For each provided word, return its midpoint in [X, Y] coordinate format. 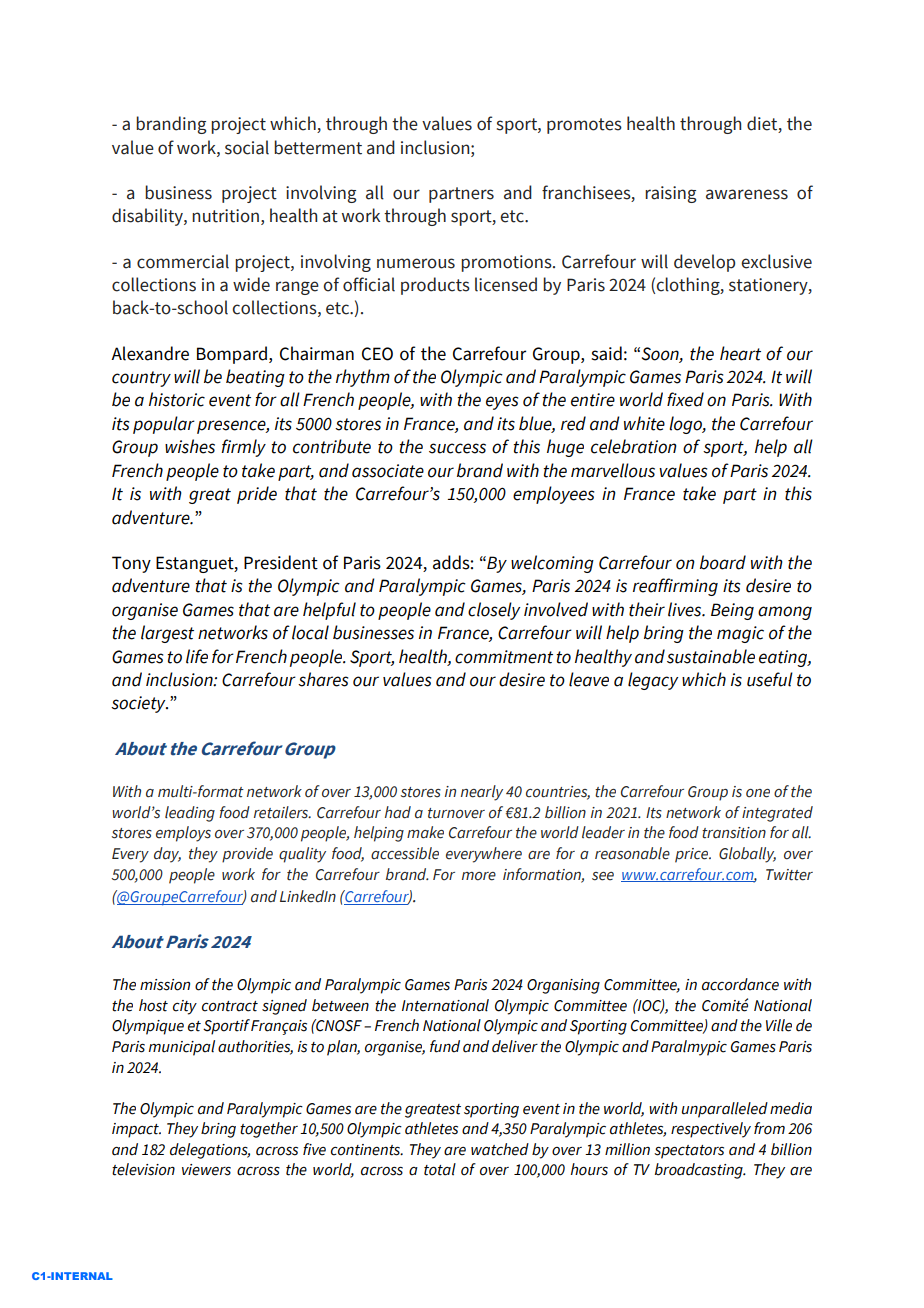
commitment [504, 657]
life [197, 656]
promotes [584, 126]
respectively [711, 1130]
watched [500, 1149]
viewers [206, 1170]
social [247, 147]
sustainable [711, 656]
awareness [747, 194]
